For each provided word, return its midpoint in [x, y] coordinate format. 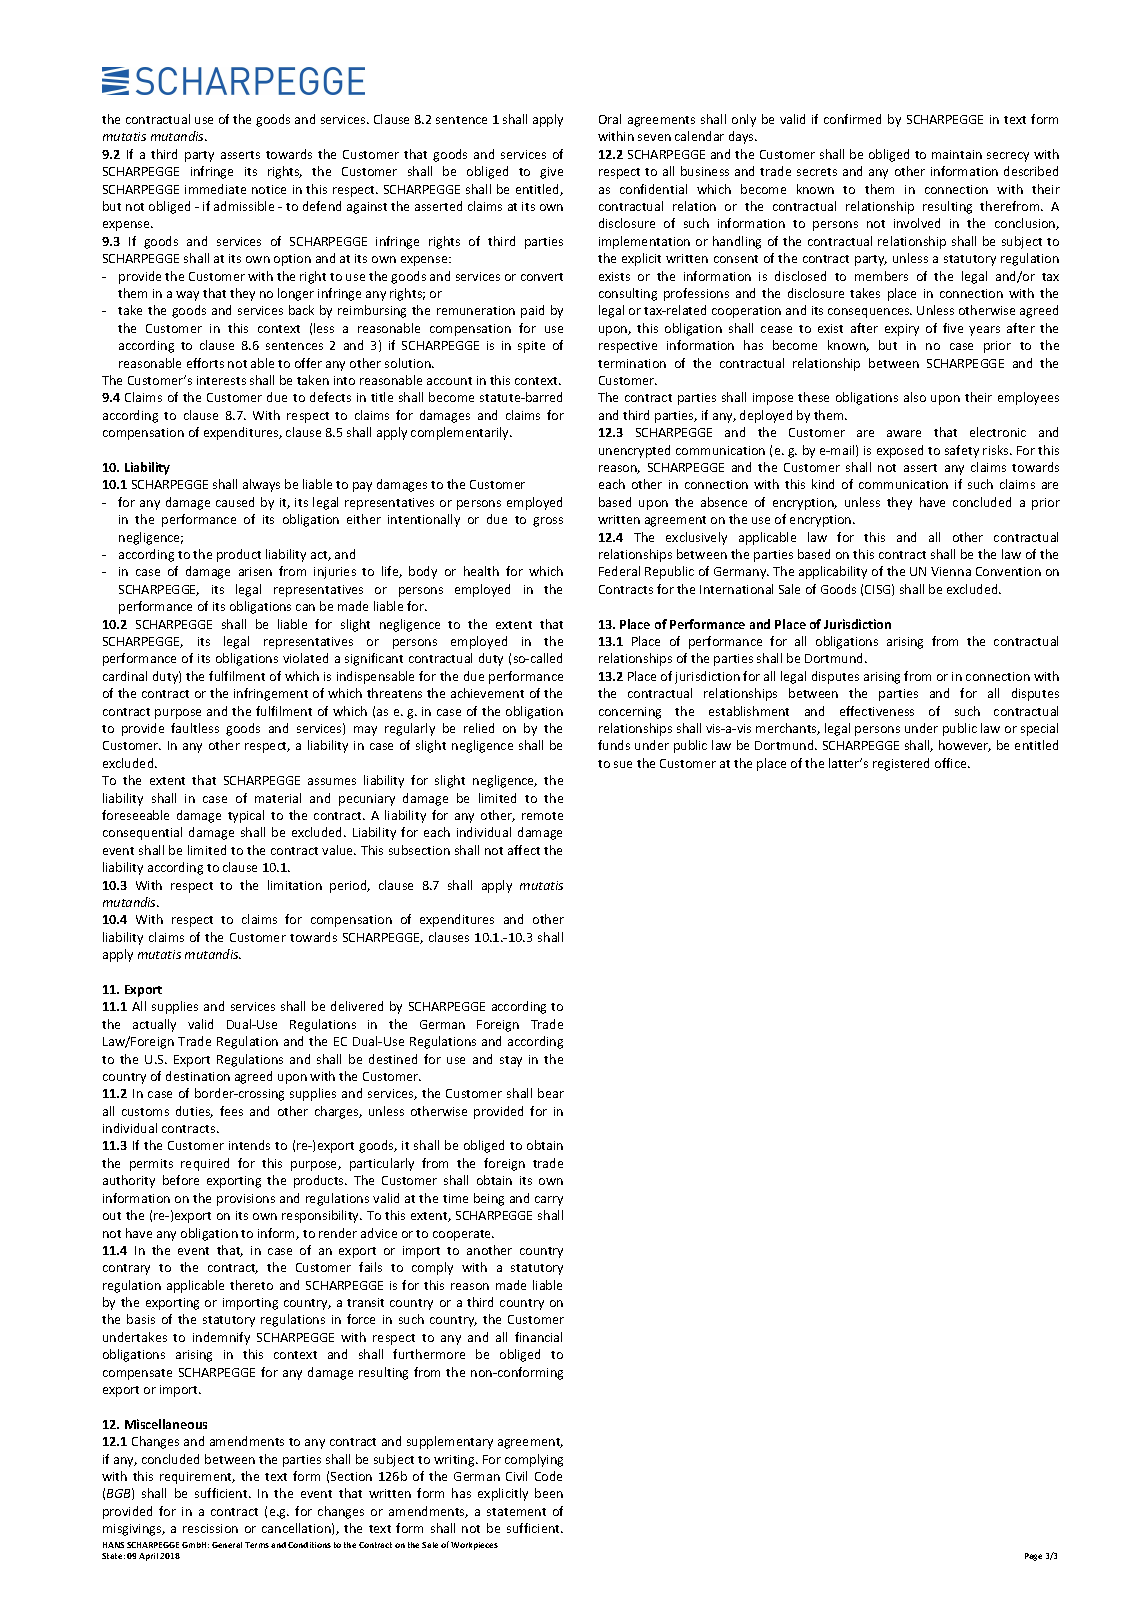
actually [154, 1025]
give [551, 173]
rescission [210, 1528]
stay [511, 1061]
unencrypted [634, 451]
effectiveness [877, 711]
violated [305, 658]
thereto [251, 1285]
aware [904, 433]
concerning [630, 713]
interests [221, 380]
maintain [957, 154]
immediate [215, 189]
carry [549, 1201]
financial [538, 1337]
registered [901, 764]
